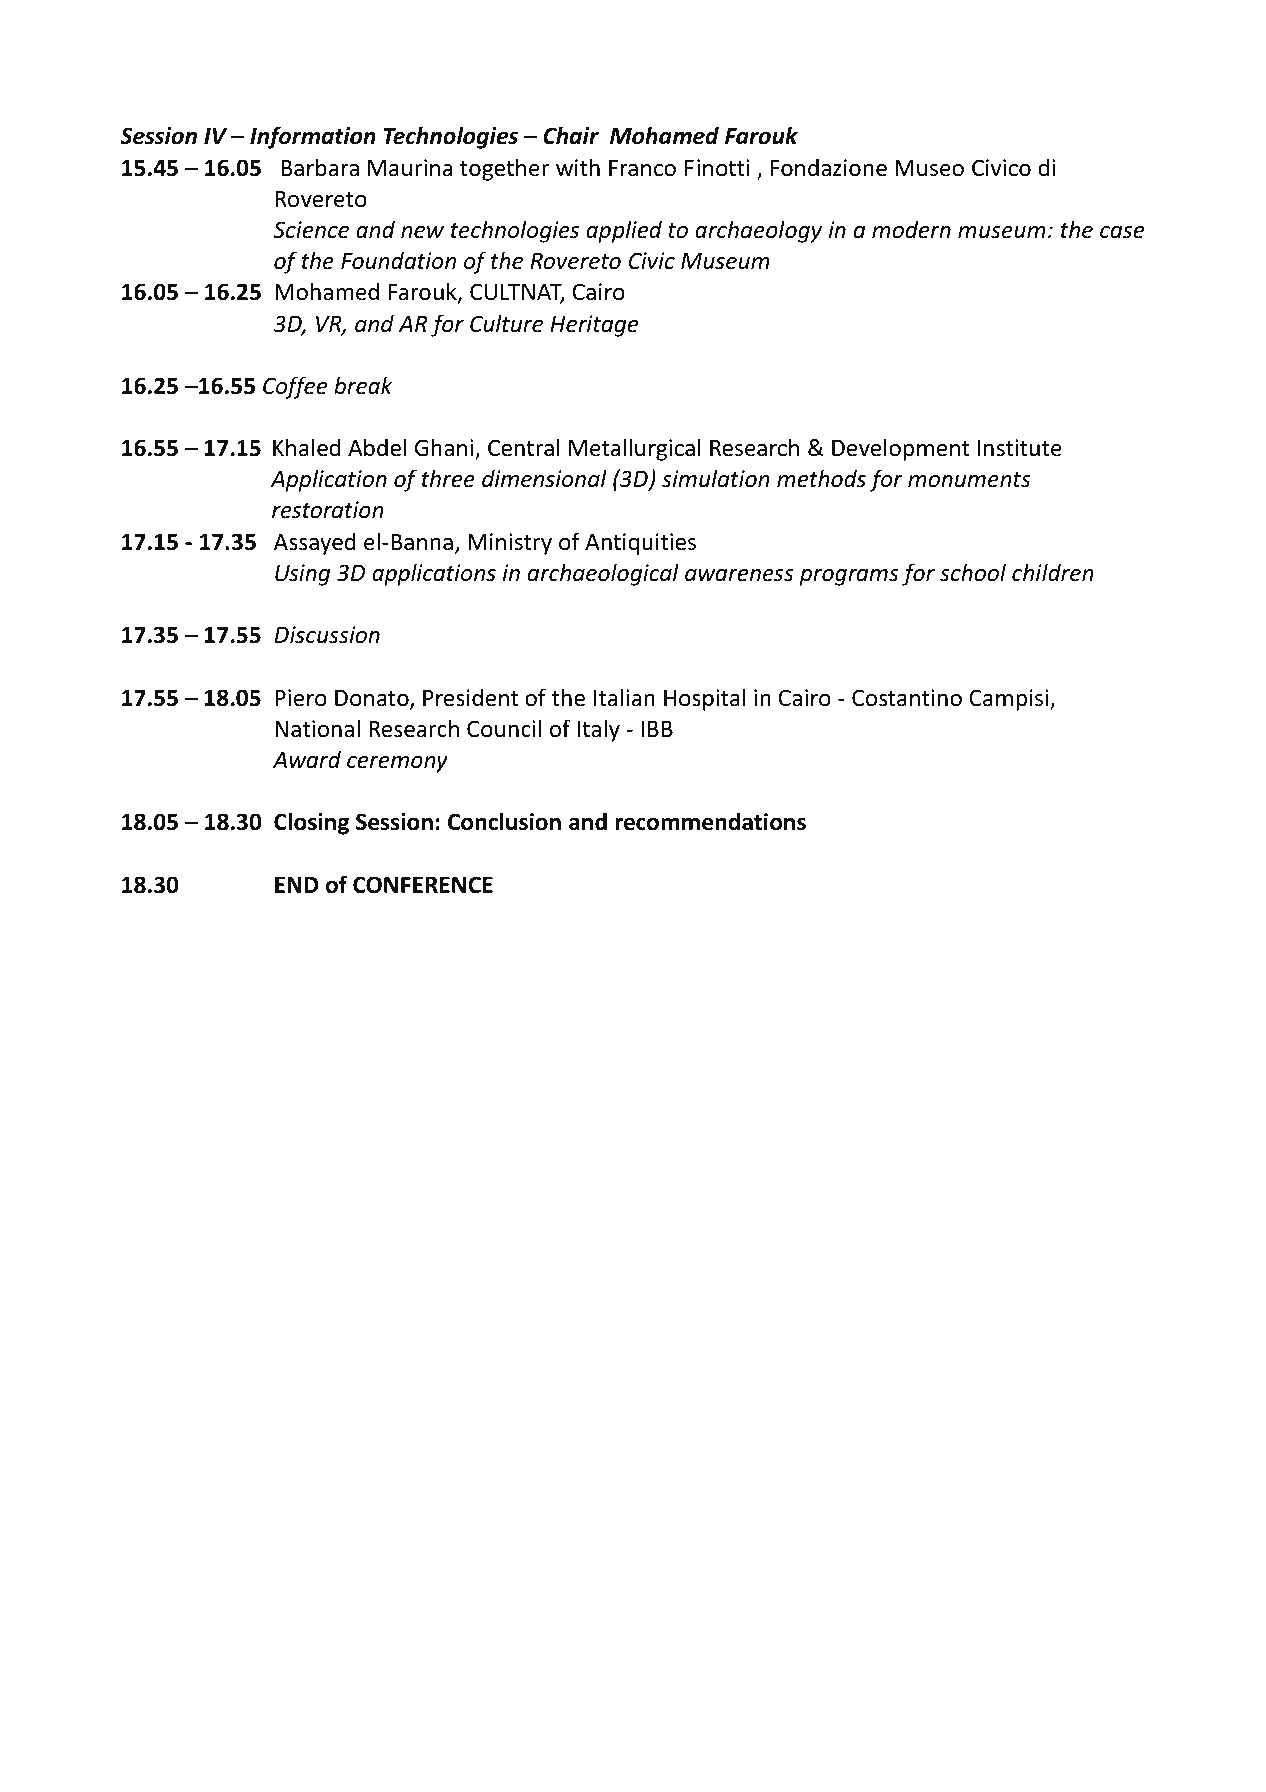  Describe the element at coordinates (320, 167) in the page. I see `Barbara` at that location.
